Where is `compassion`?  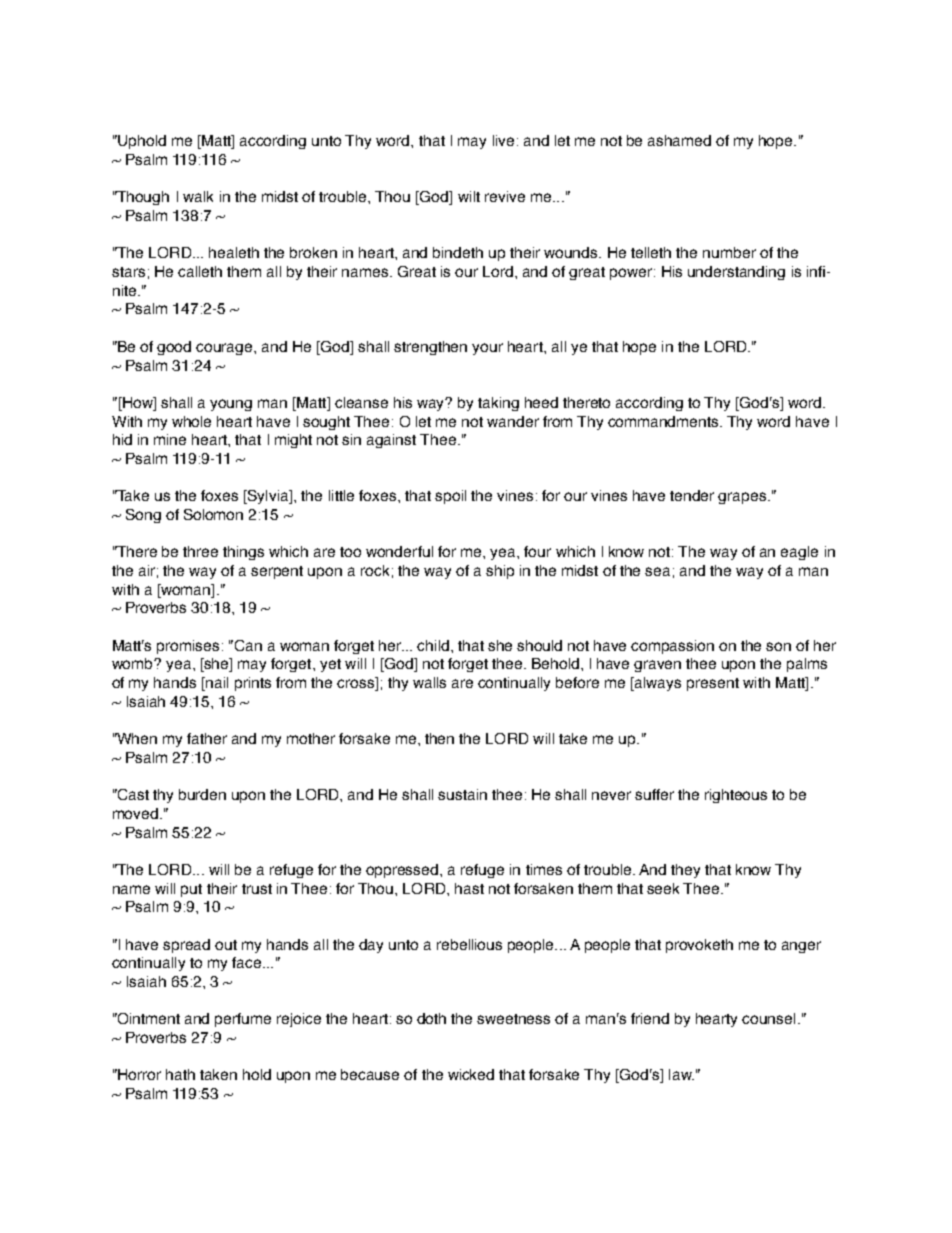
compassion is located at coordinates (672, 647).
